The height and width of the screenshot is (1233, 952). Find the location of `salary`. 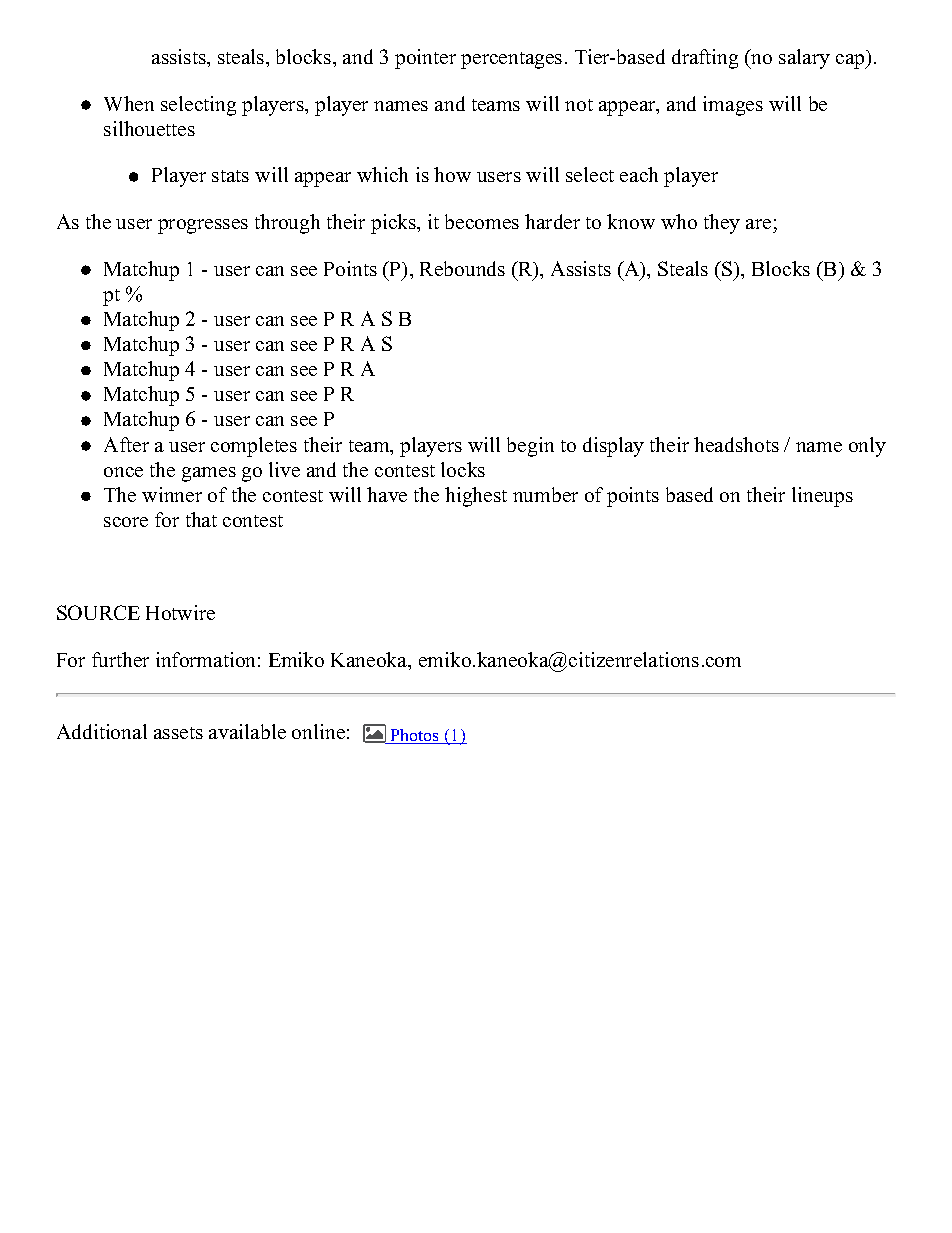

salary is located at coordinates (804, 59).
